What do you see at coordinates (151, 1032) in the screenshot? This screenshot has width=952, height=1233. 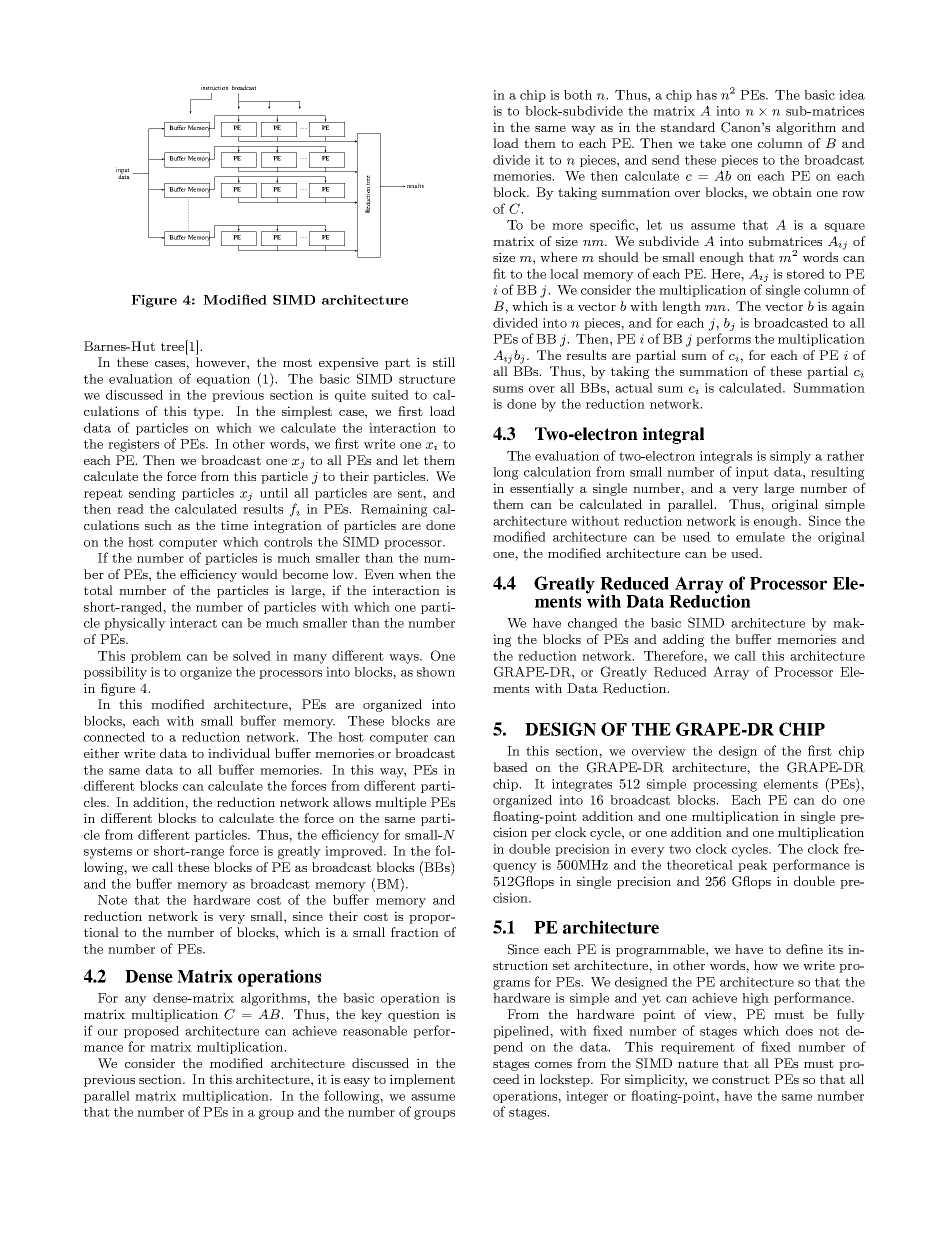 I see `proposed` at bounding box center [151, 1032].
